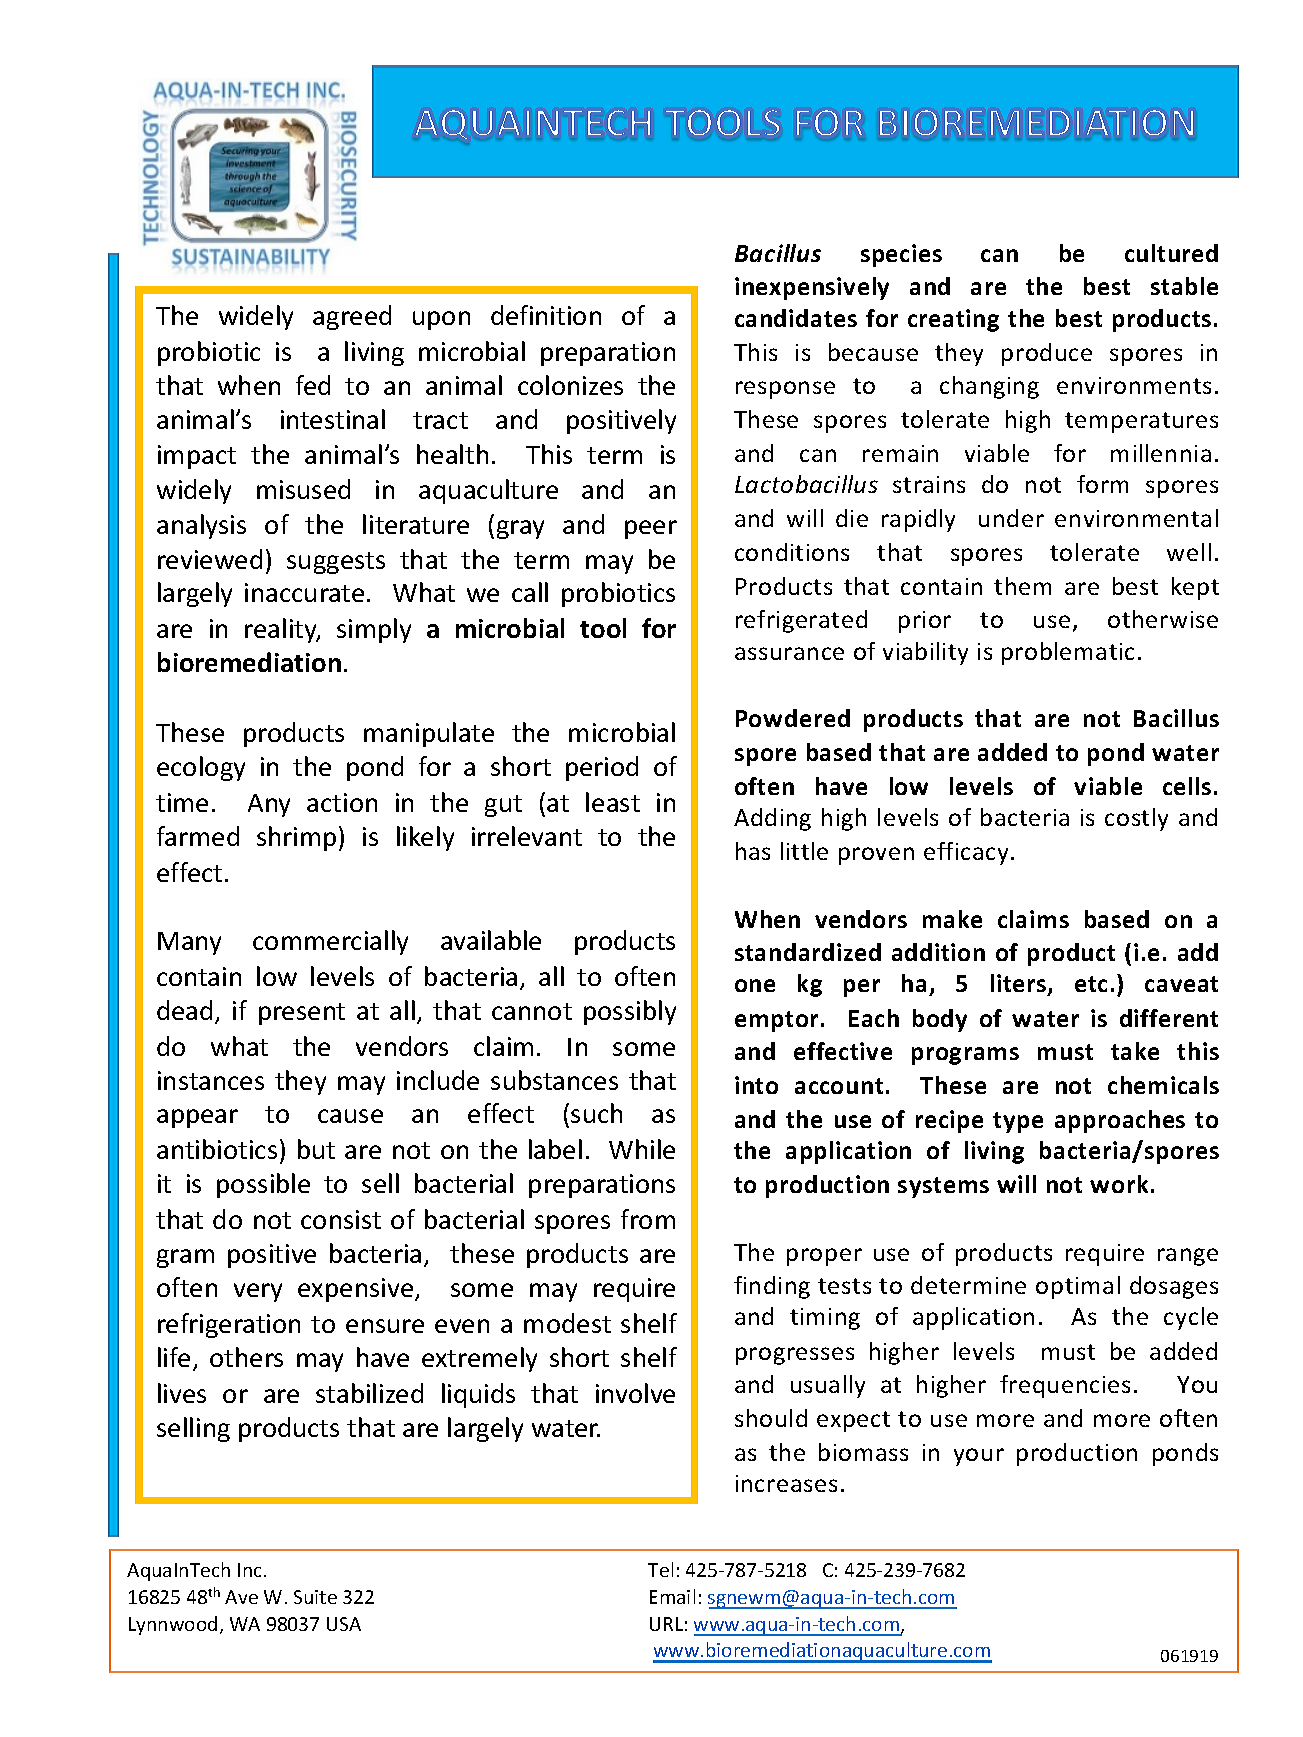 This document has height=1737, width=1303. What do you see at coordinates (1068, 653) in the document?
I see `problematic` at bounding box center [1068, 653].
